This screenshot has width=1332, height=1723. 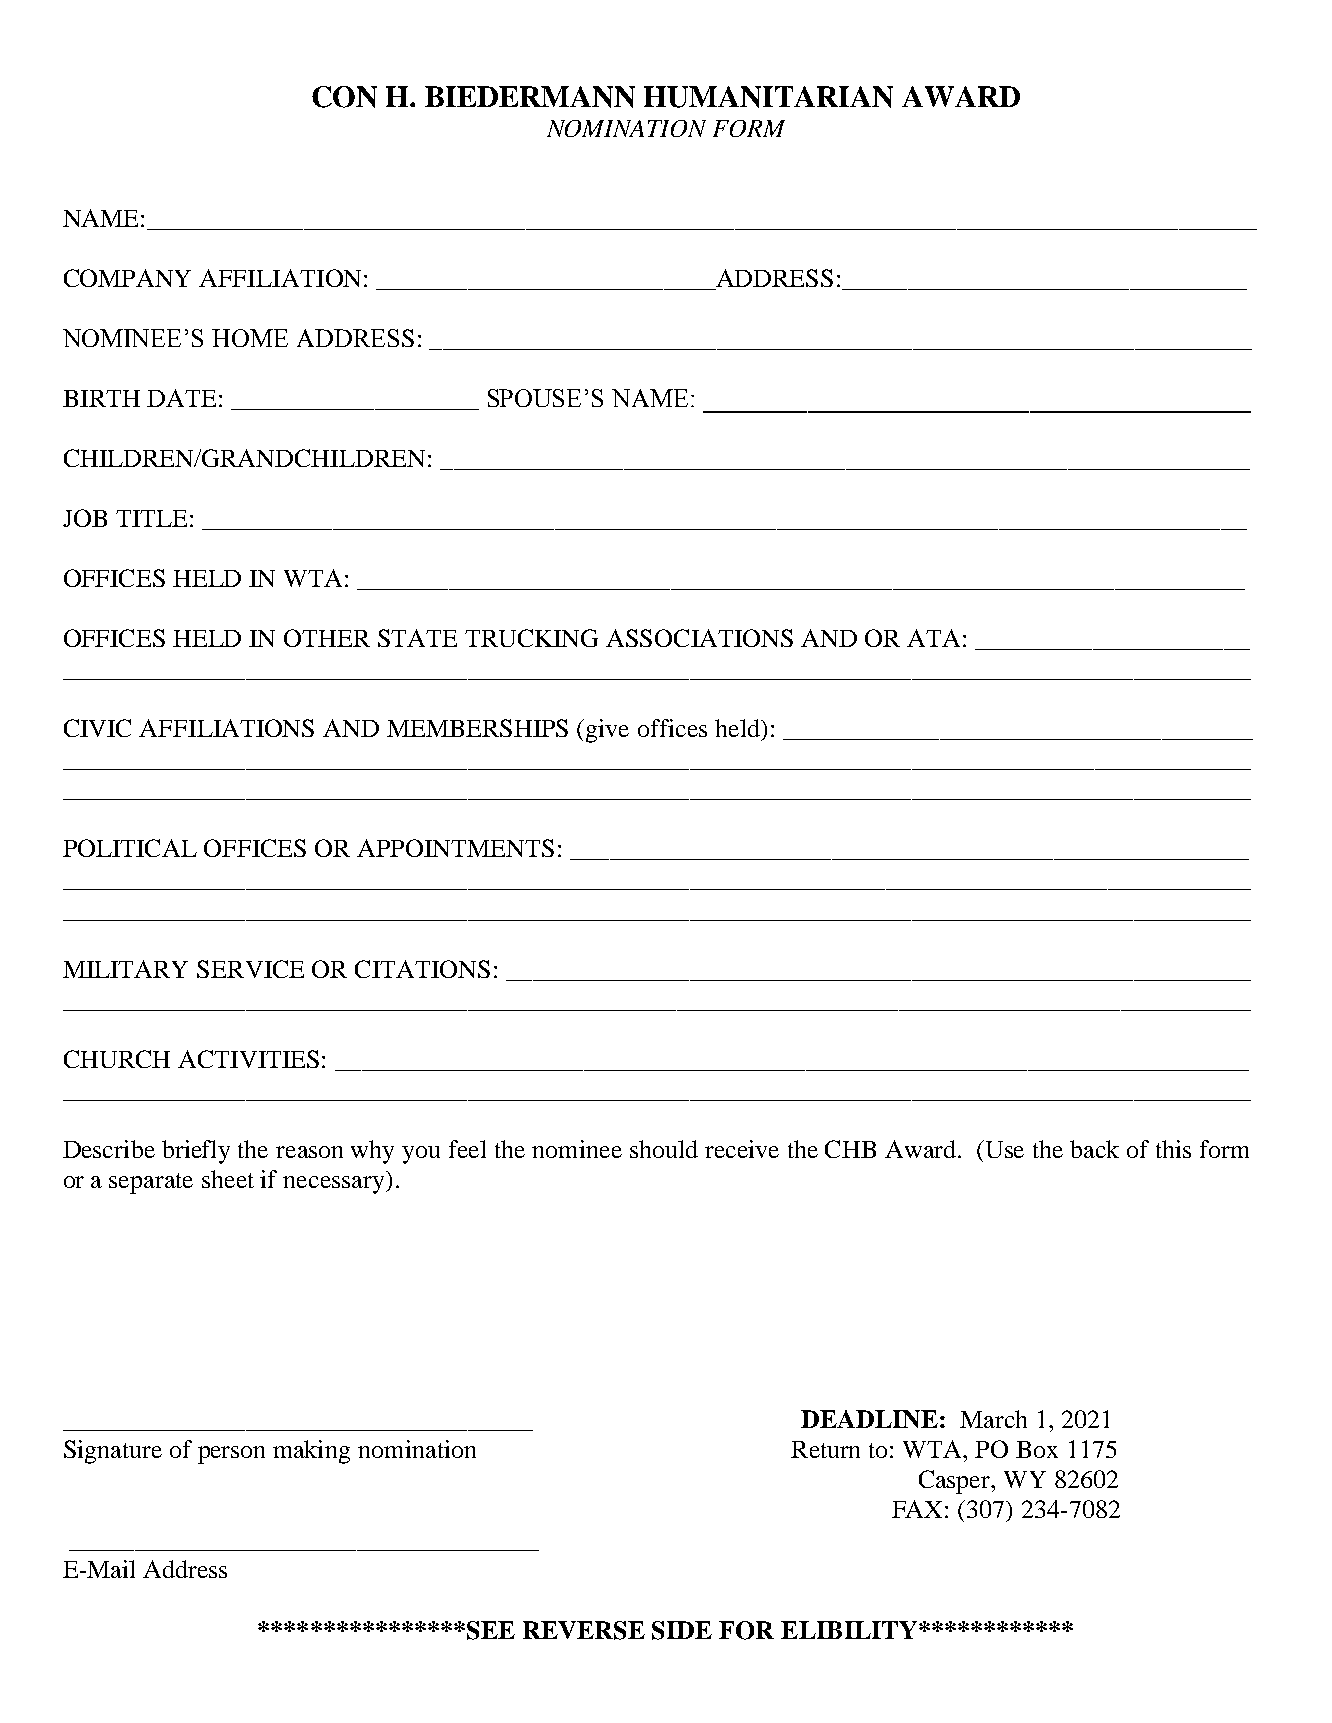 What do you see at coordinates (196, 1152) in the screenshot?
I see `briefly` at bounding box center [196, 1152].
